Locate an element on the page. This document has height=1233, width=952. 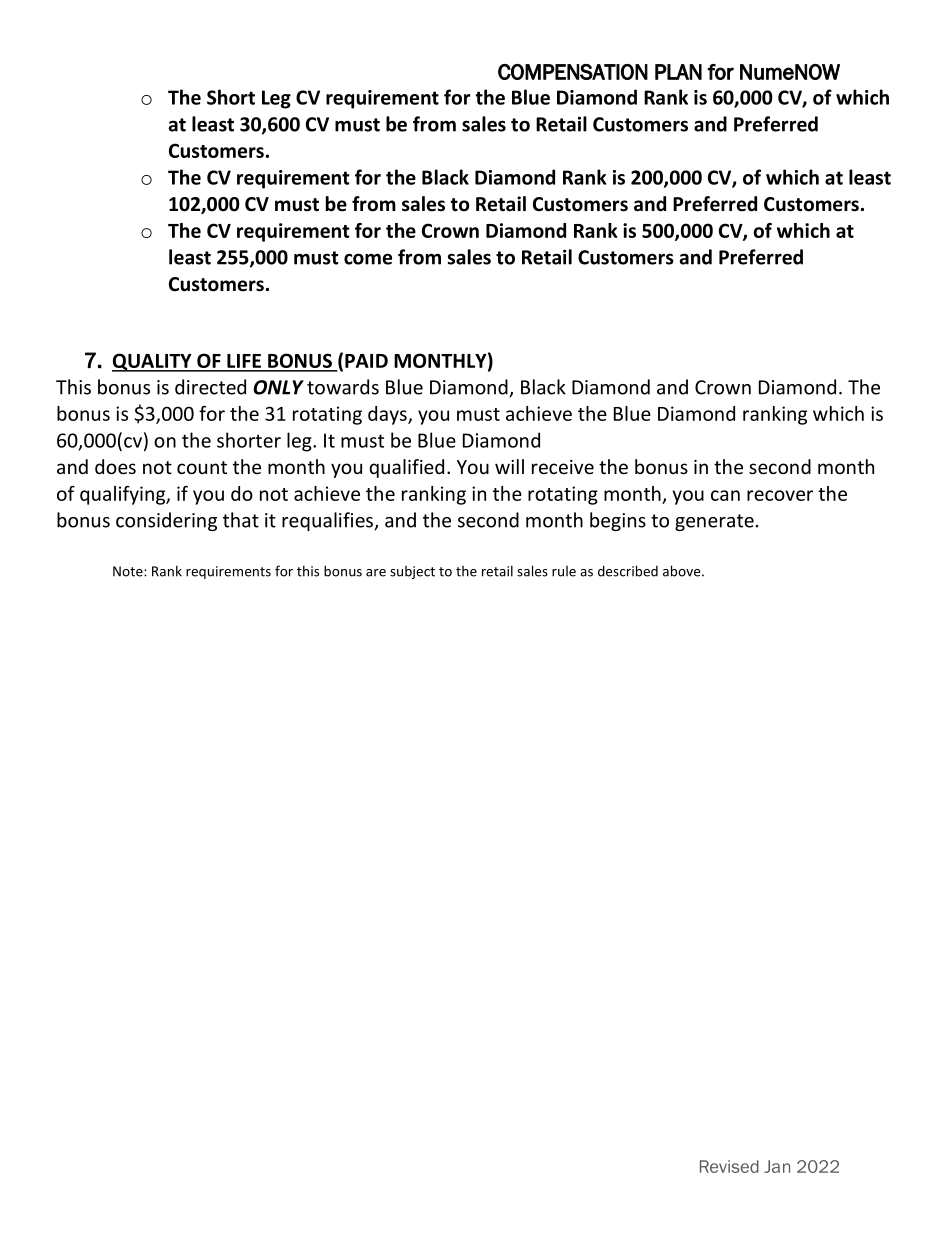
Note is located at coordinates (129, 571).
